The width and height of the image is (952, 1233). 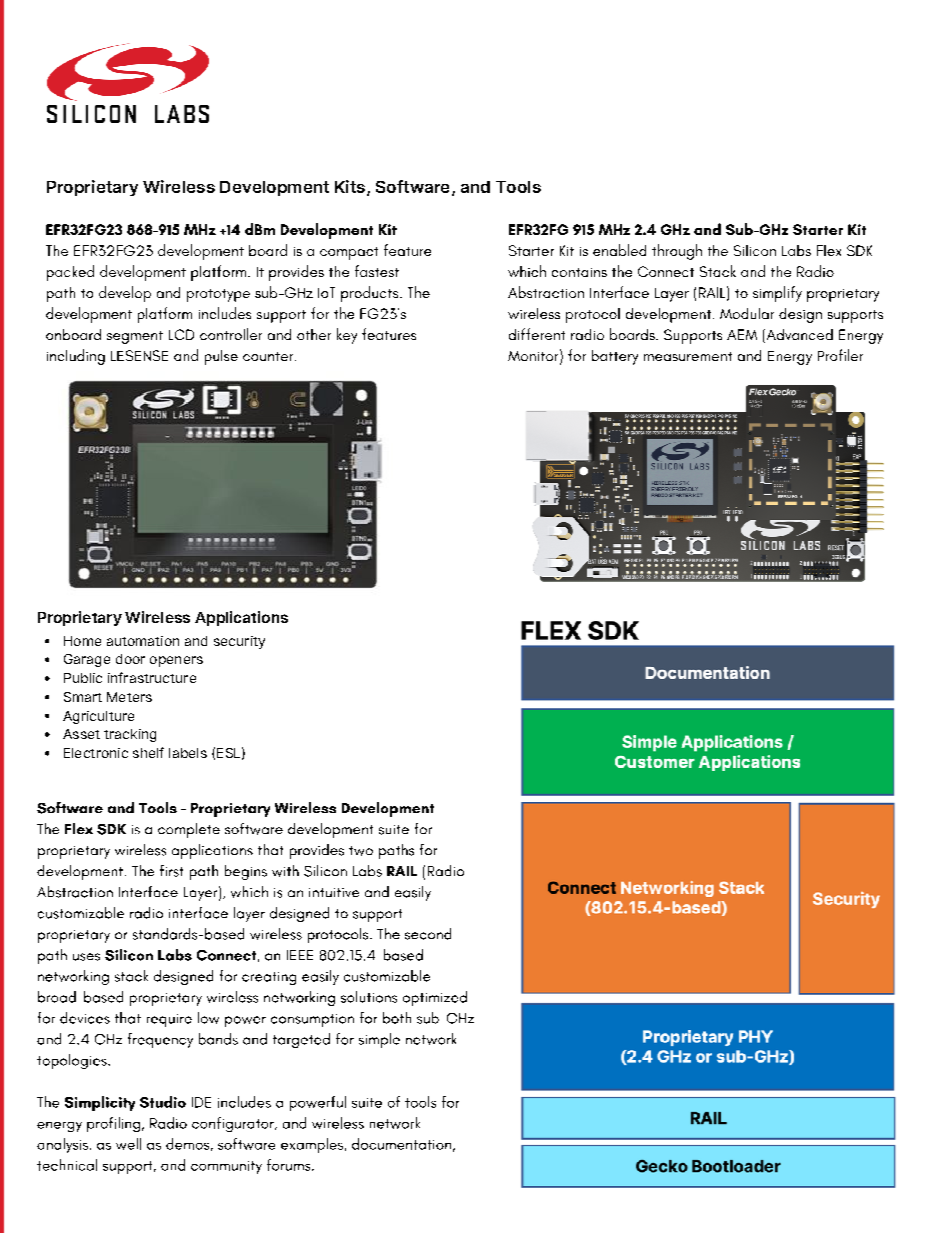 I want to click on through, so click(x=677, y=252).
